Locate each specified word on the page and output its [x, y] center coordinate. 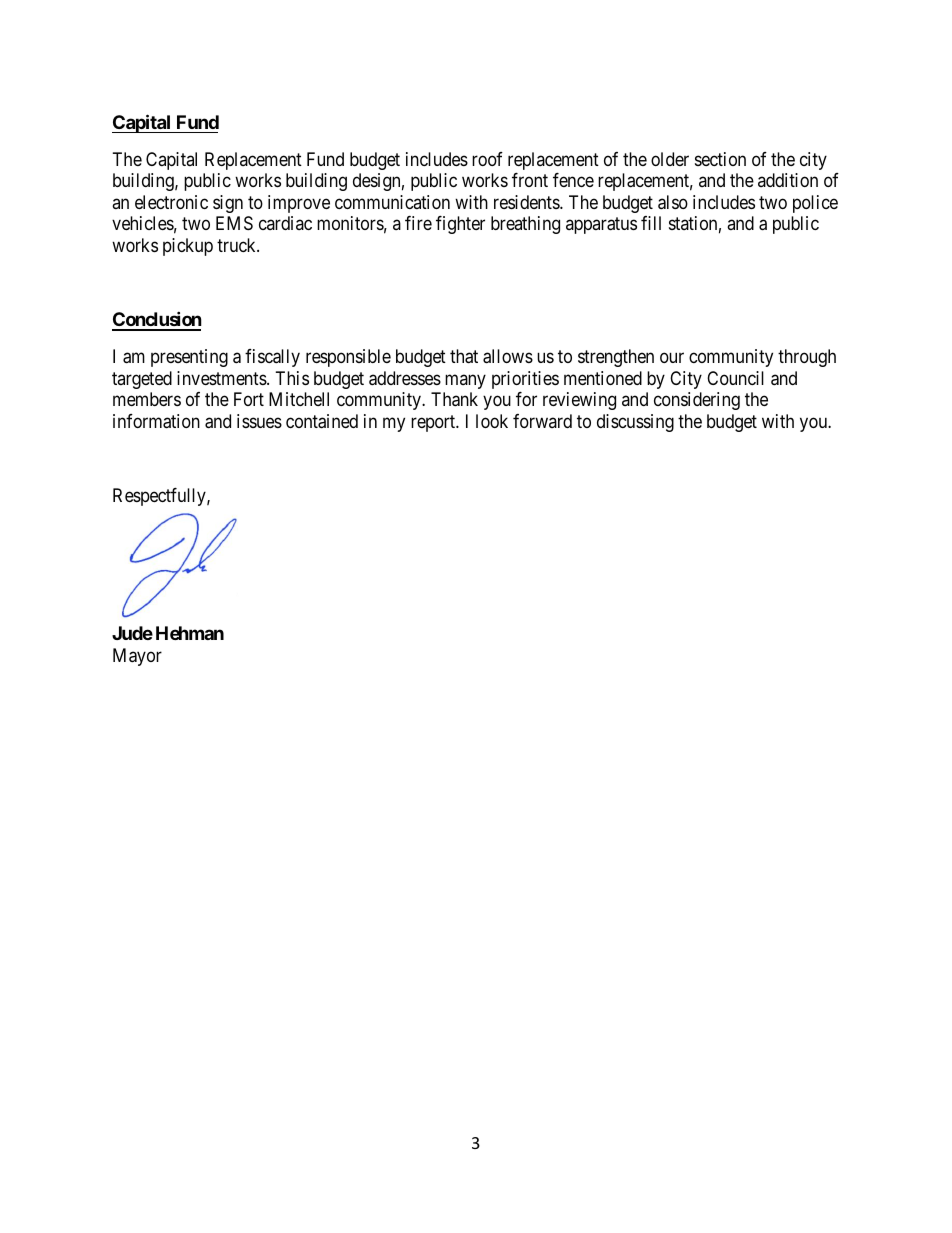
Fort [249, 399]
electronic [171, 202]
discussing [635, 423]
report [434, 423]
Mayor [137, 657]
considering [697, 401]
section [720, 159]
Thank [454, 399]
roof [487, 159]
